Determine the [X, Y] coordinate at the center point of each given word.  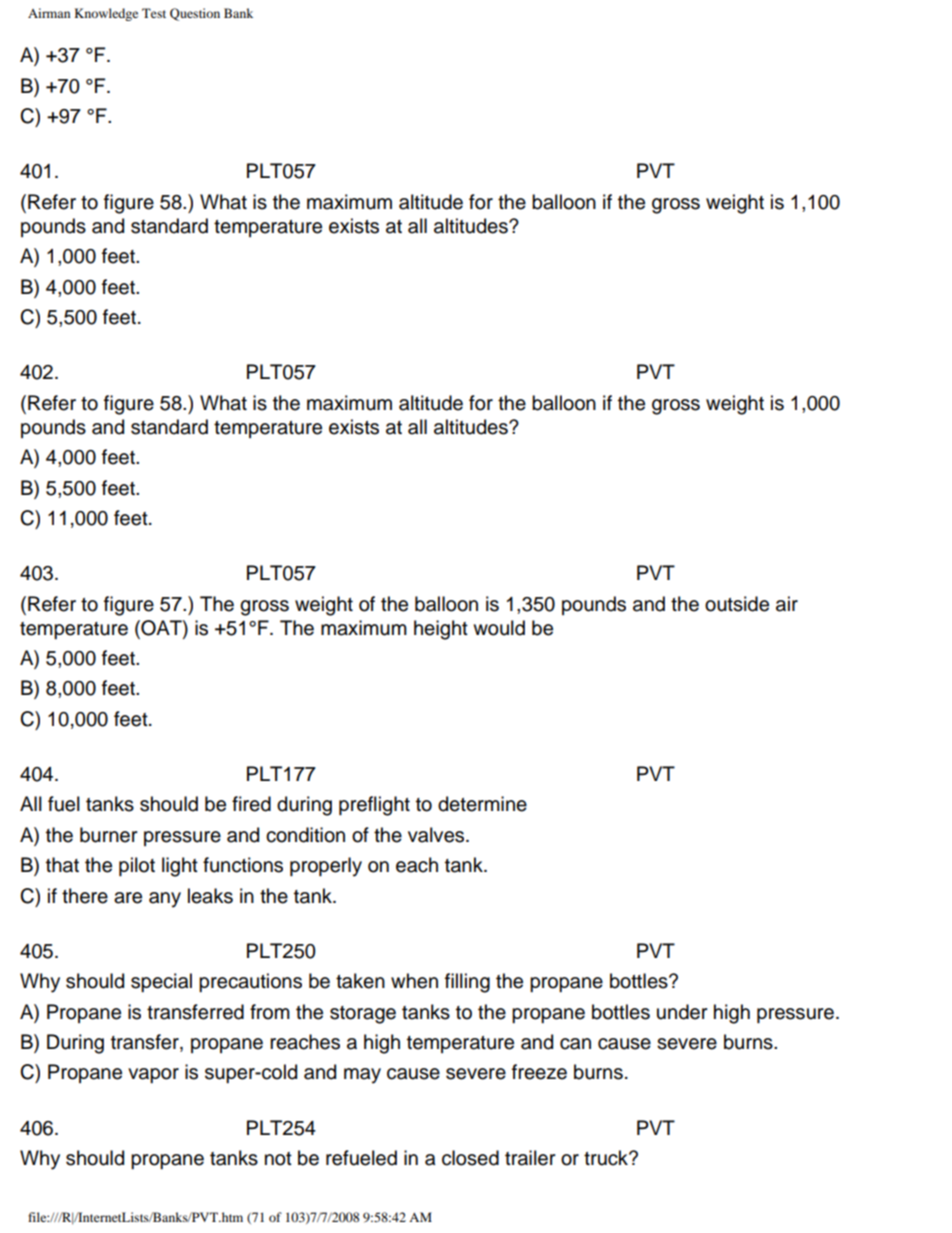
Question [195, 14]
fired [251, 804]
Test [154, 13]
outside [737, 604]
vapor [153, 1075]
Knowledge [106, 14]
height [441, 630]
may [362, 1076]
